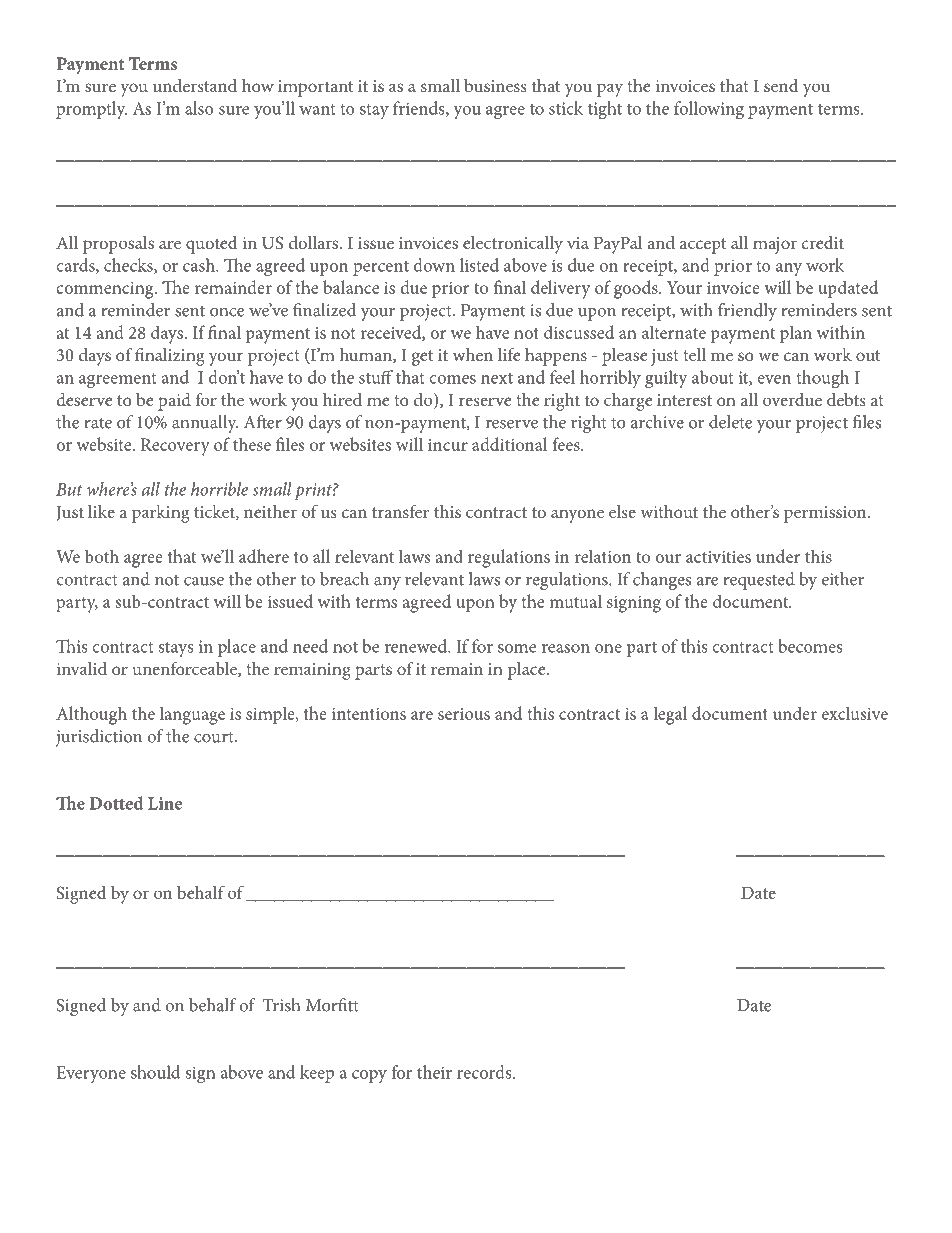 The height and width of the page is (1233, 952). I want to click on business, so click(495, 85).
